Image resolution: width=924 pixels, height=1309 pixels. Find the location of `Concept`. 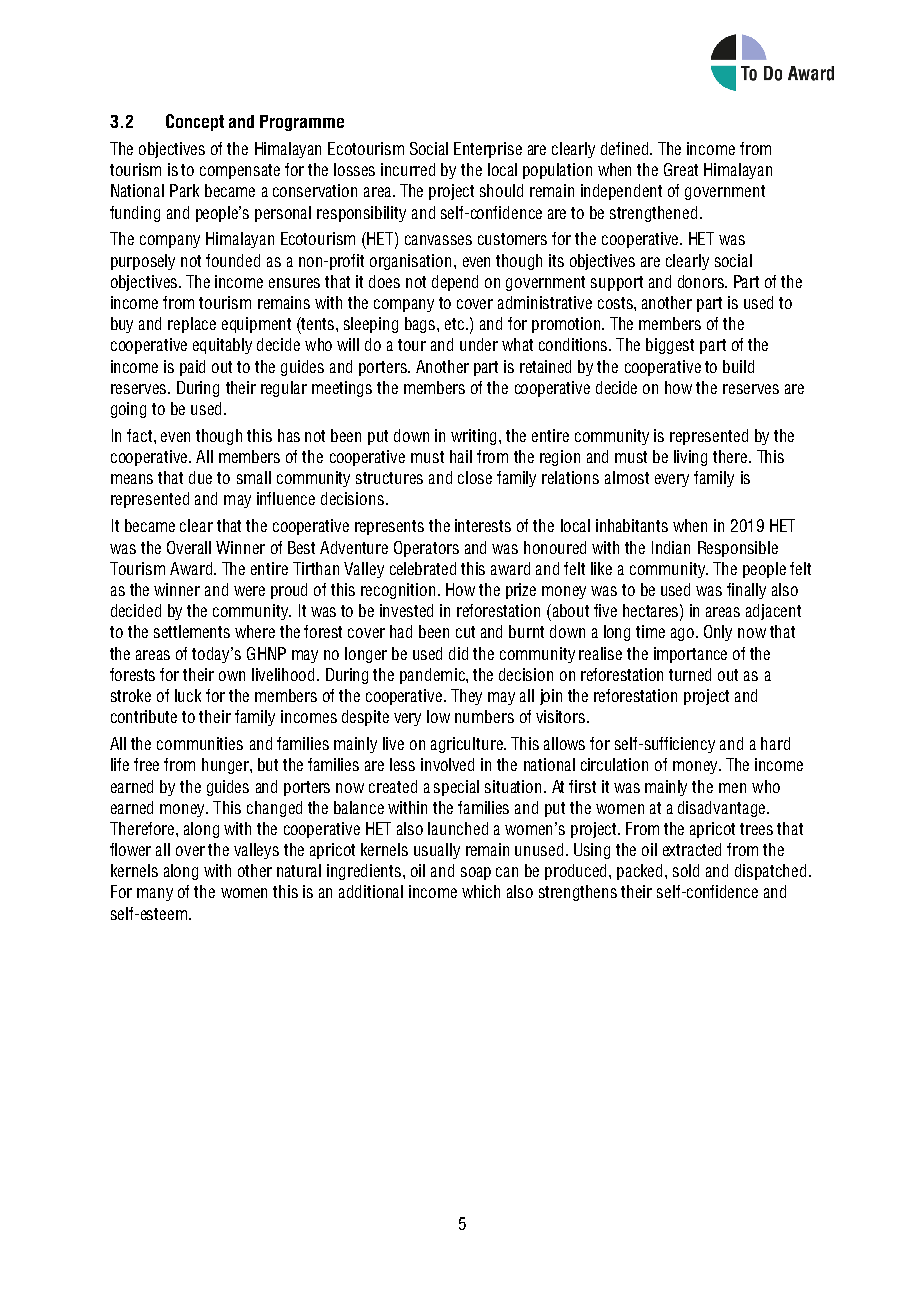

Concept is located at coordinates (195, 122).
